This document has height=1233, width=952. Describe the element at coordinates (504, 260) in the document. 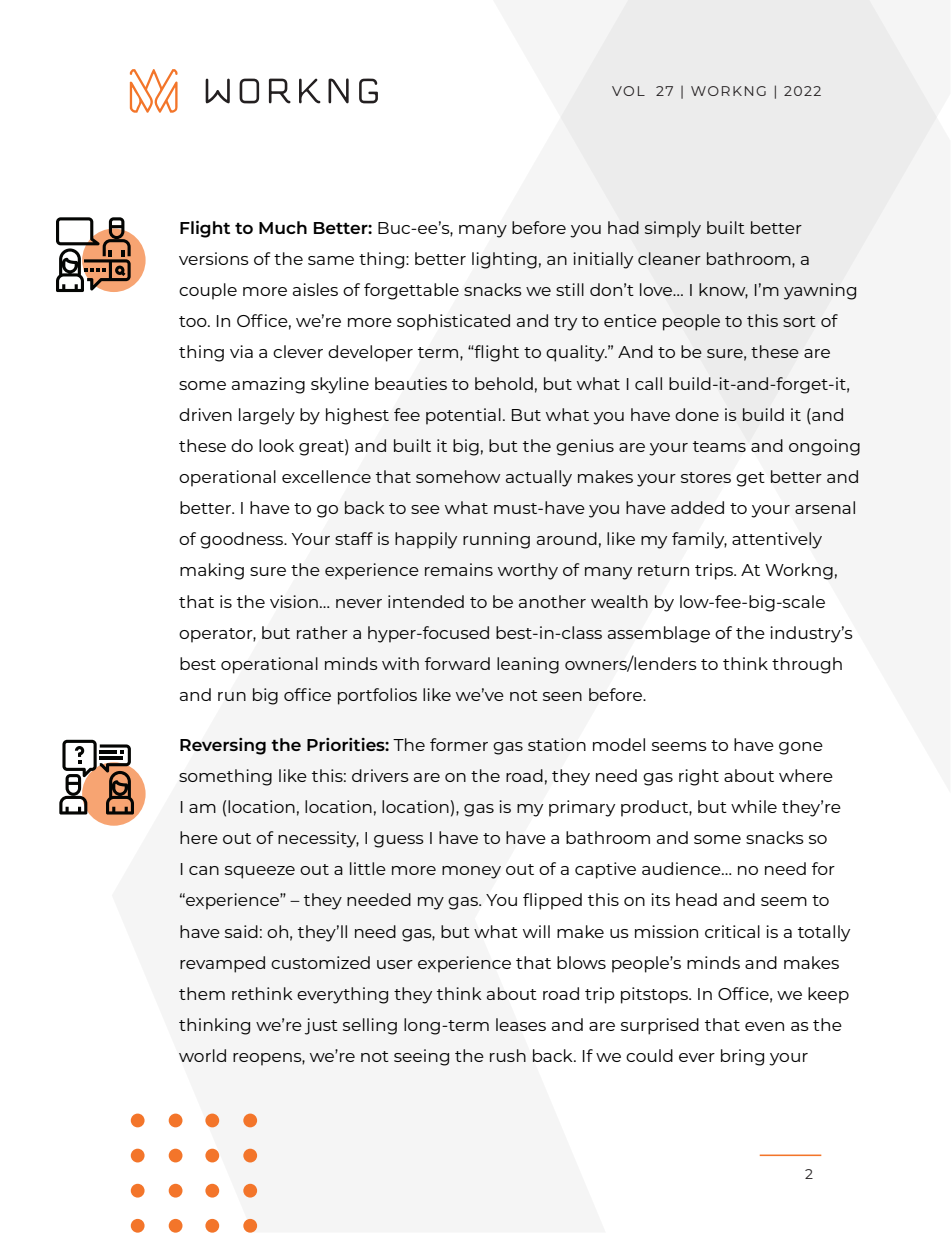

I see `lighting` at that location.
